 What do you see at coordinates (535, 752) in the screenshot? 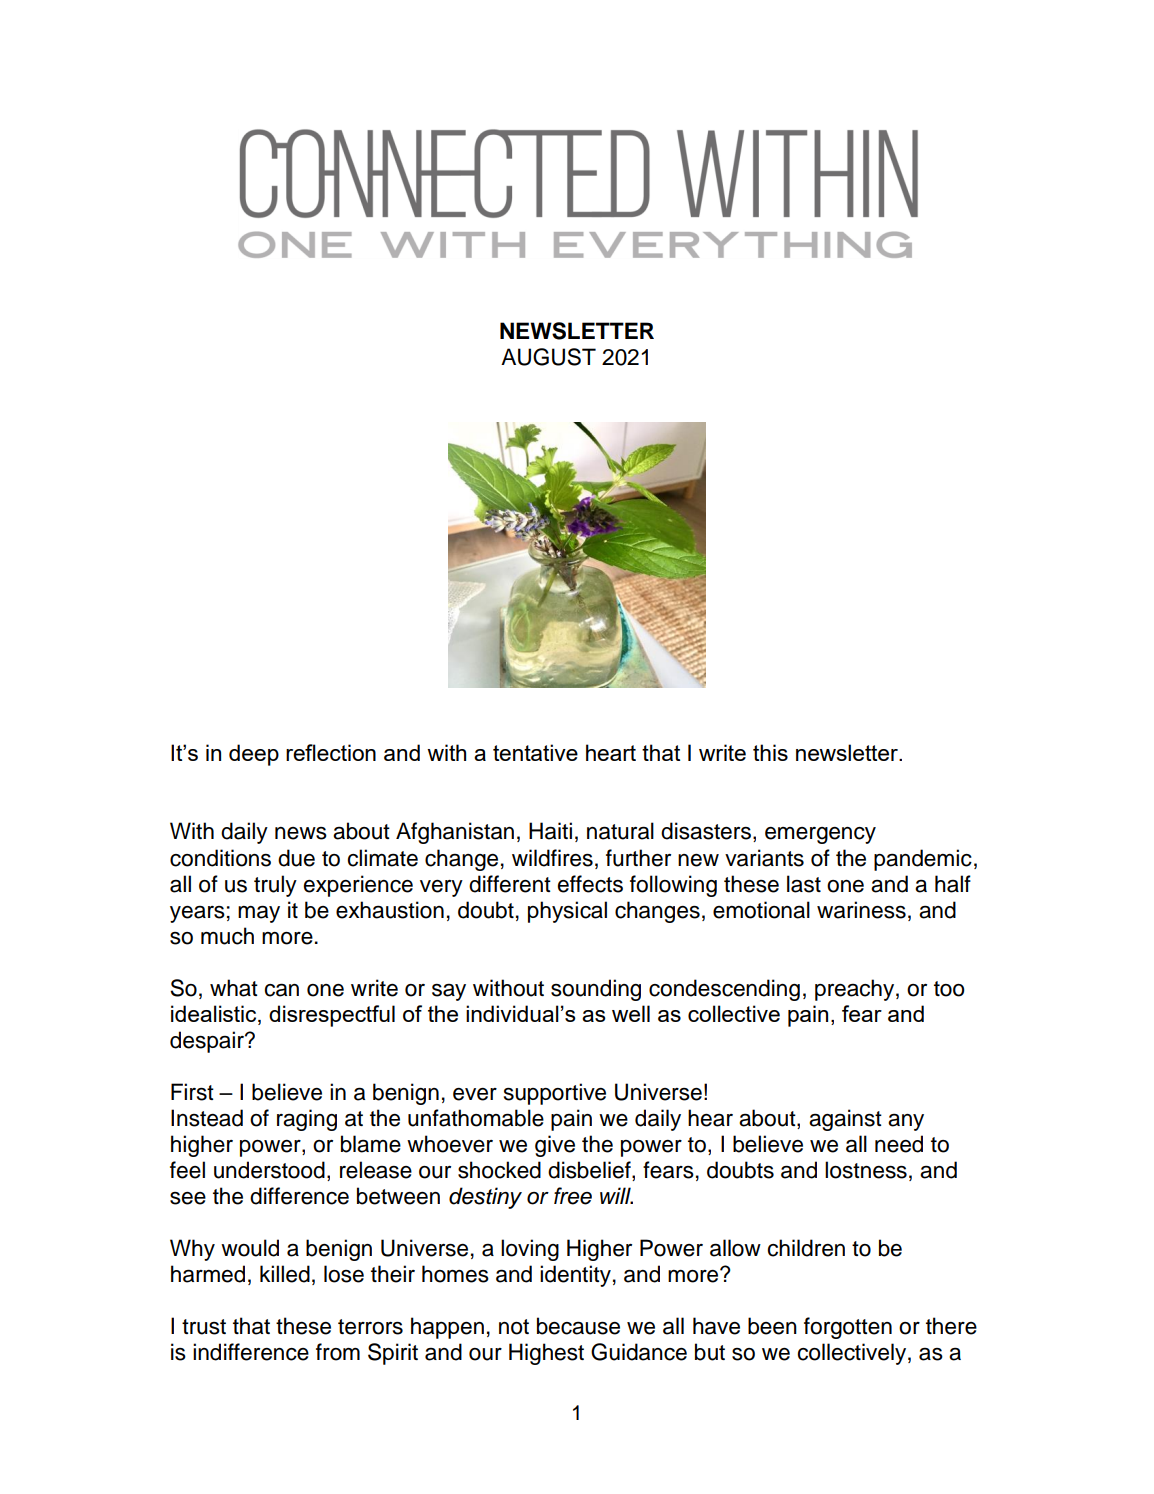
I see `tentative` at bounding box center [535, 752].
